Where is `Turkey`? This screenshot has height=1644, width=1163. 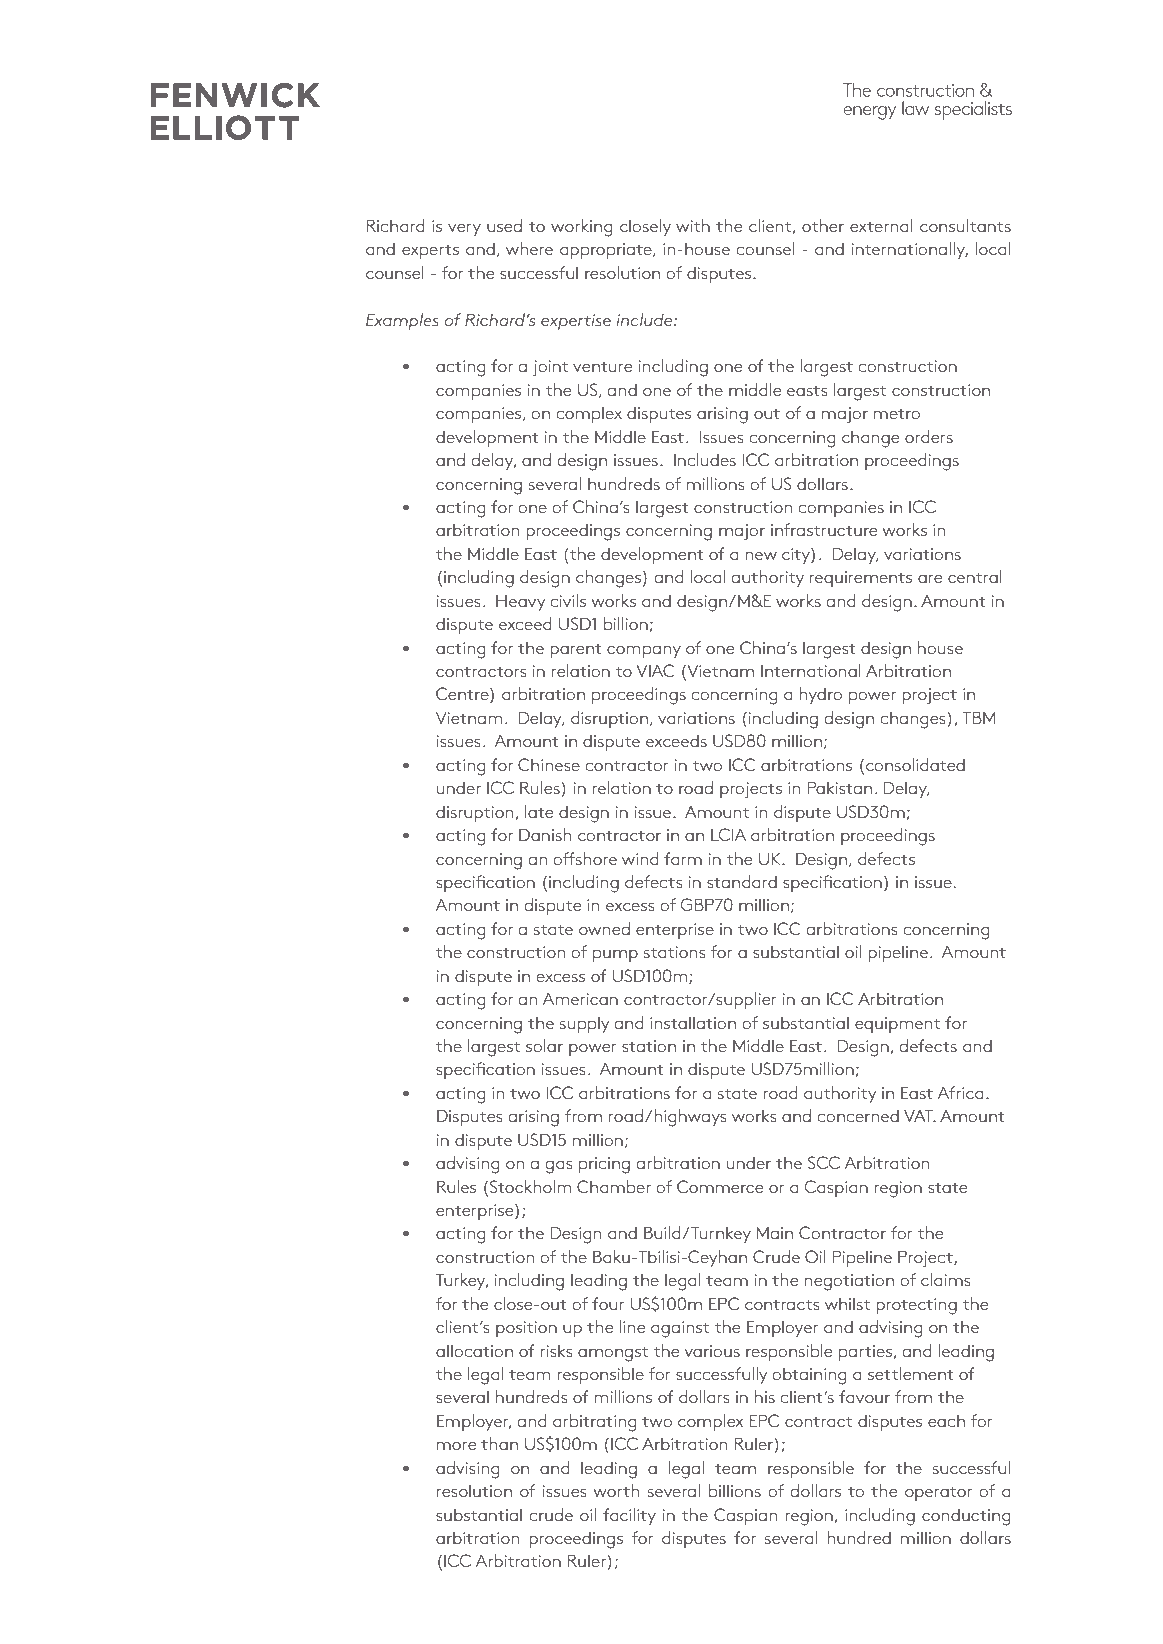 Turkey is located at coordinates (462, 1281).
